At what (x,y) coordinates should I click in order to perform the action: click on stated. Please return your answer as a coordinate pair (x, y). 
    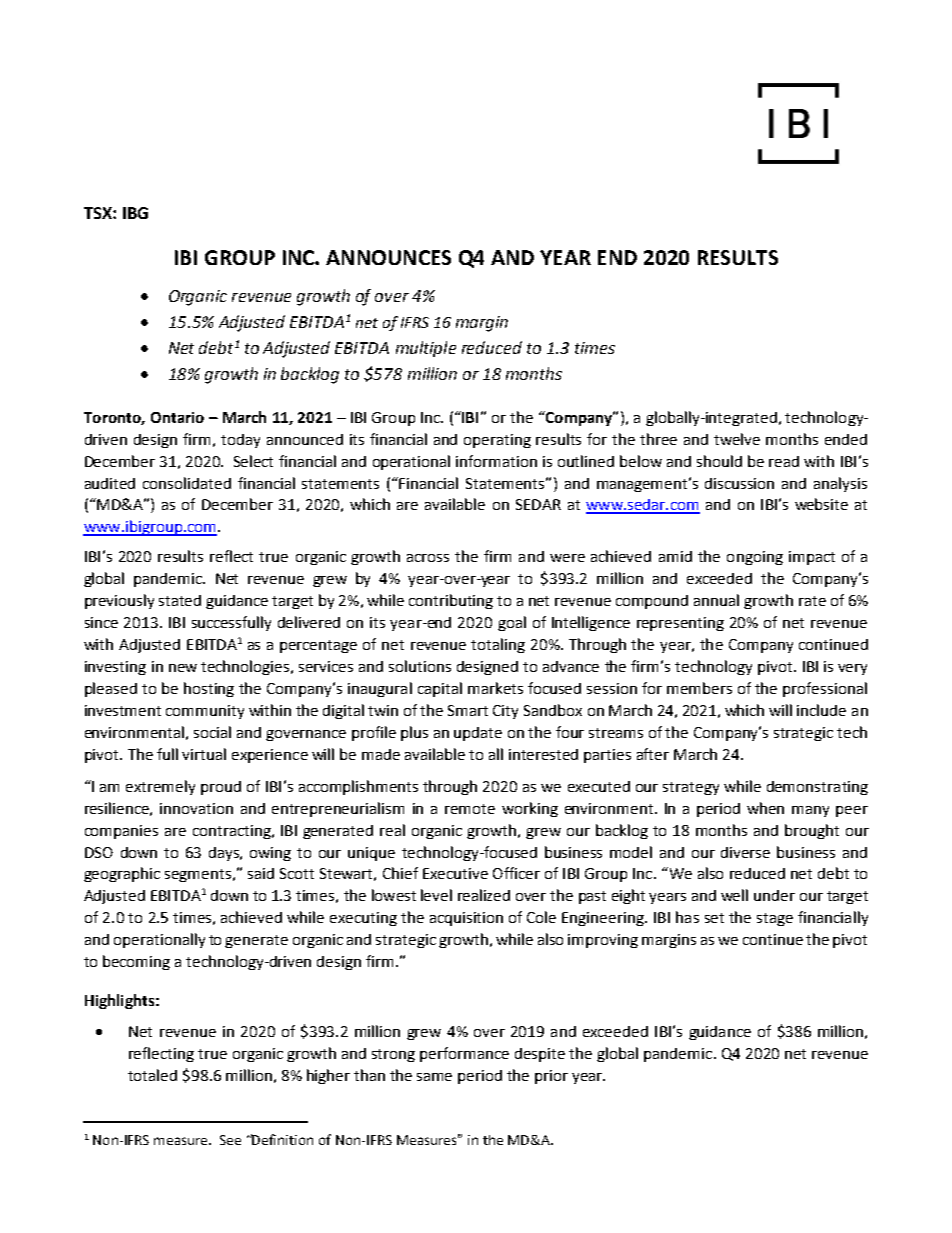
    Looking at the image, I should click on (180, 600).
